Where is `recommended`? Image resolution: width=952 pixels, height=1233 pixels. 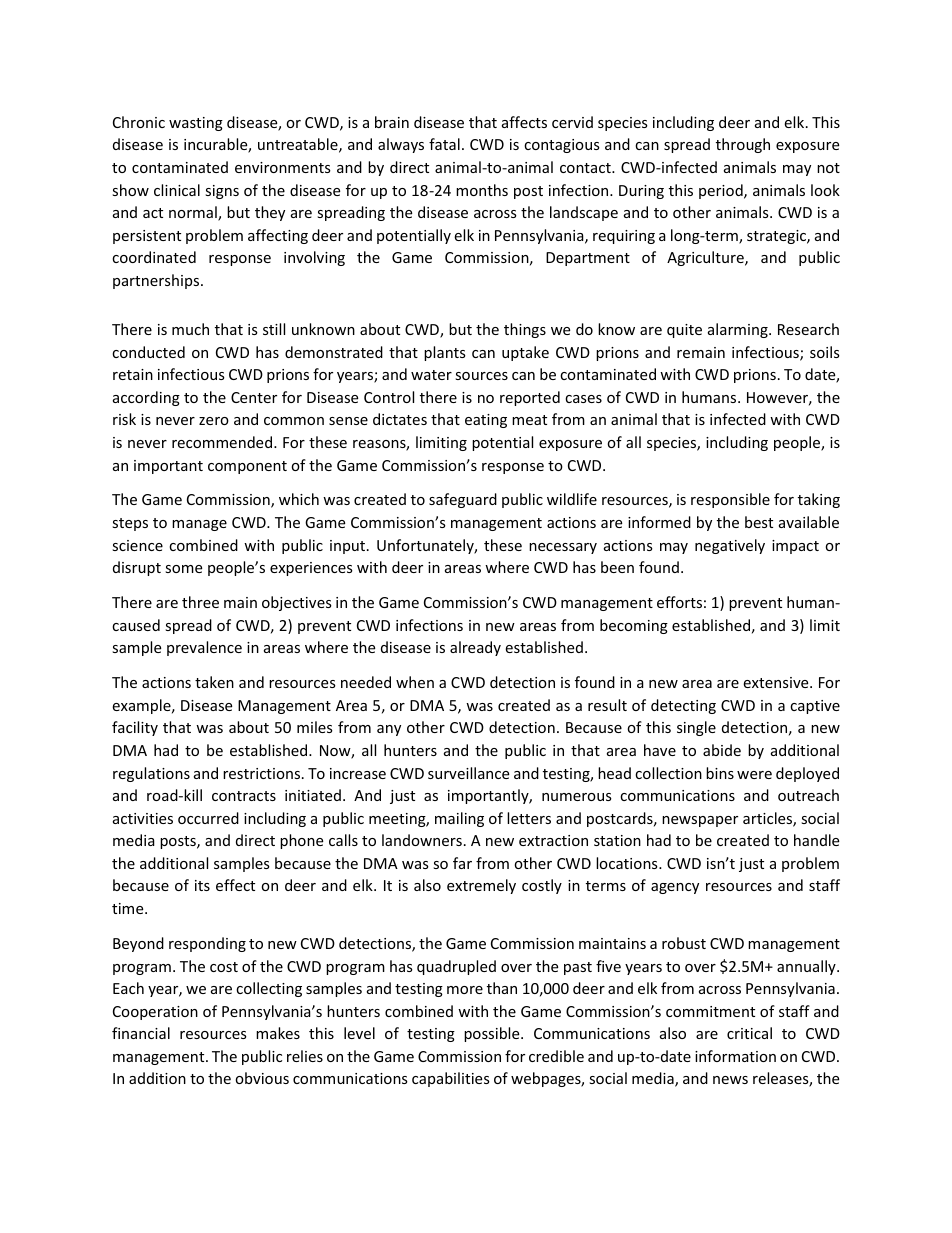 recommended is located at coordinates (222, 442).
